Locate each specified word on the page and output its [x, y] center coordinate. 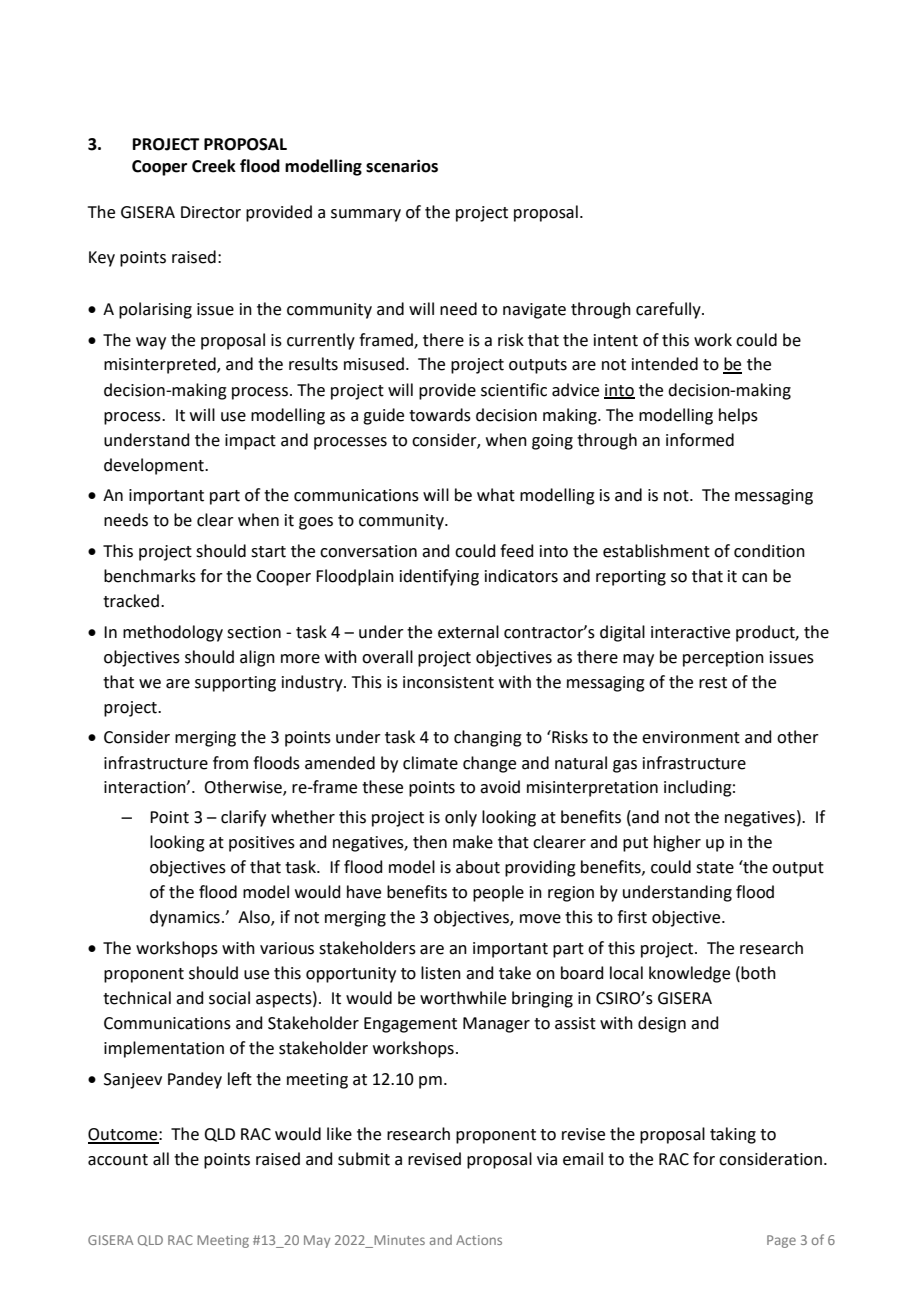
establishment [656, 551]
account [118, 1160]
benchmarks [150, 576]
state [715, 868]
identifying [439, 577]
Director [211, 212]
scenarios [402, 166]
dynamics [185, 918]
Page [781, 1241]
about [478, 867]
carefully [669, 310]
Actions [479, 1240]
